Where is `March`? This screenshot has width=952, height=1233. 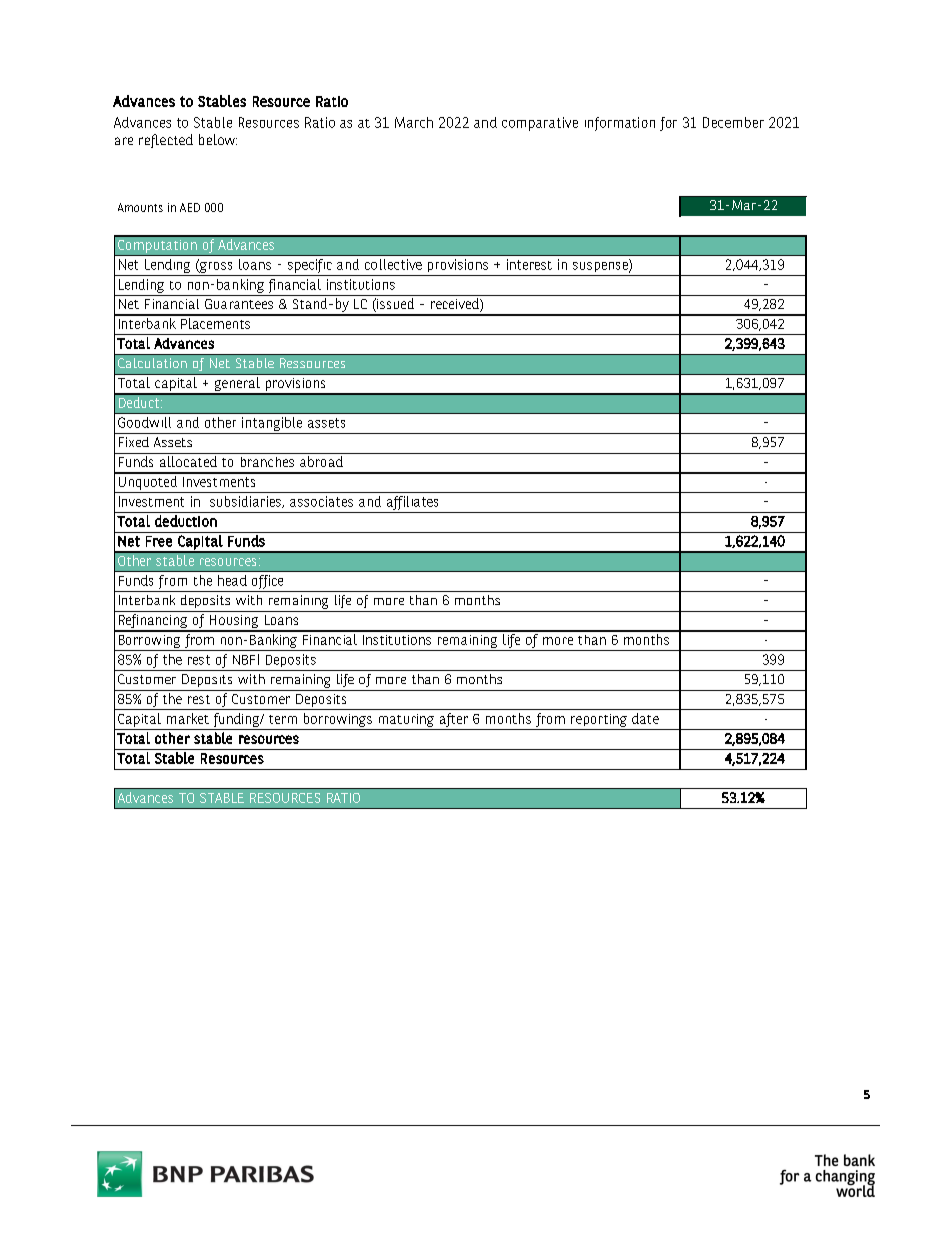
March is located at coordinates (414, 122).
